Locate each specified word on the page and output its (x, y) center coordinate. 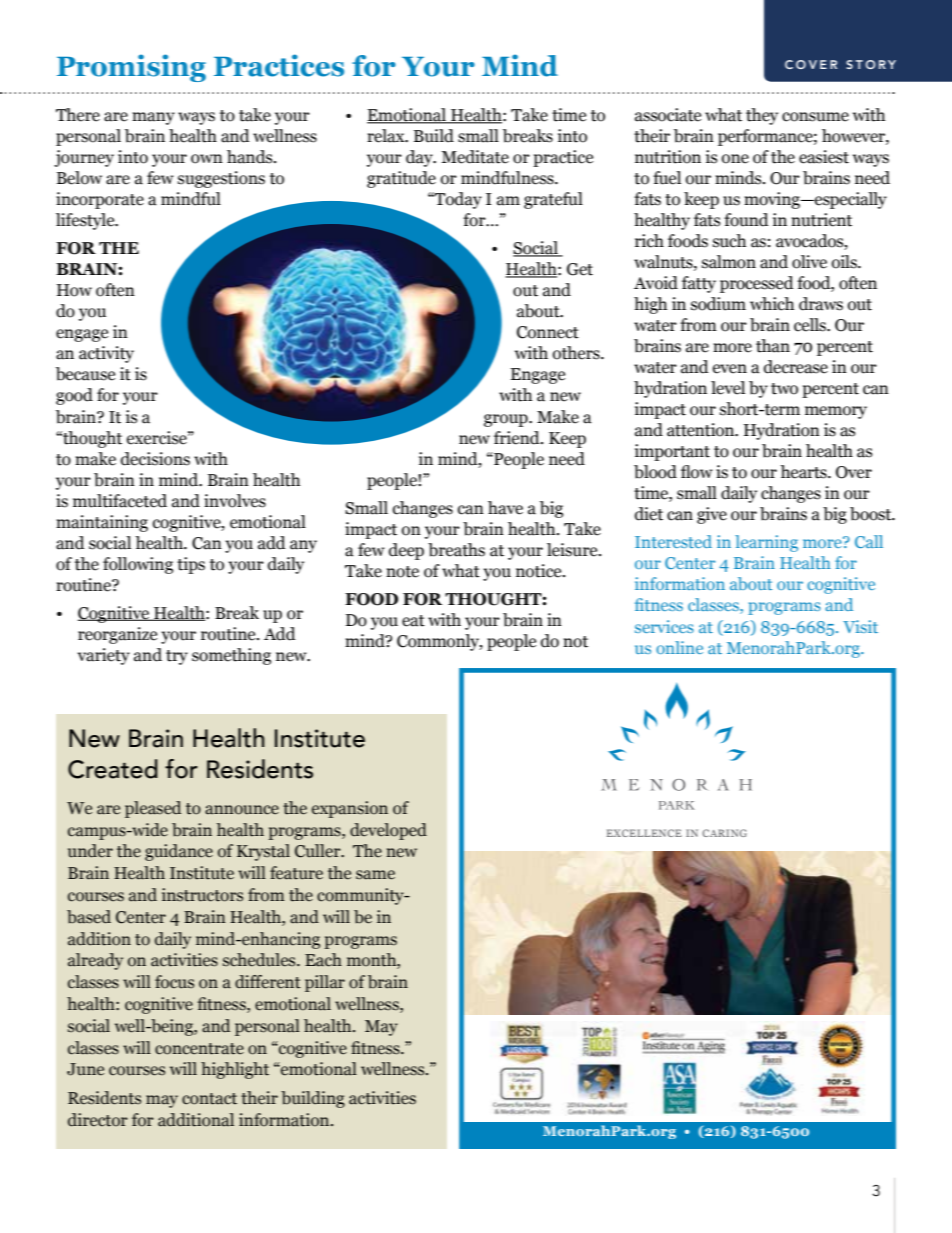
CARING (724, 833)
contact (209, 1099)
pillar (325, 983)
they (762, 116)
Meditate (475, 157)
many (153, 118)
